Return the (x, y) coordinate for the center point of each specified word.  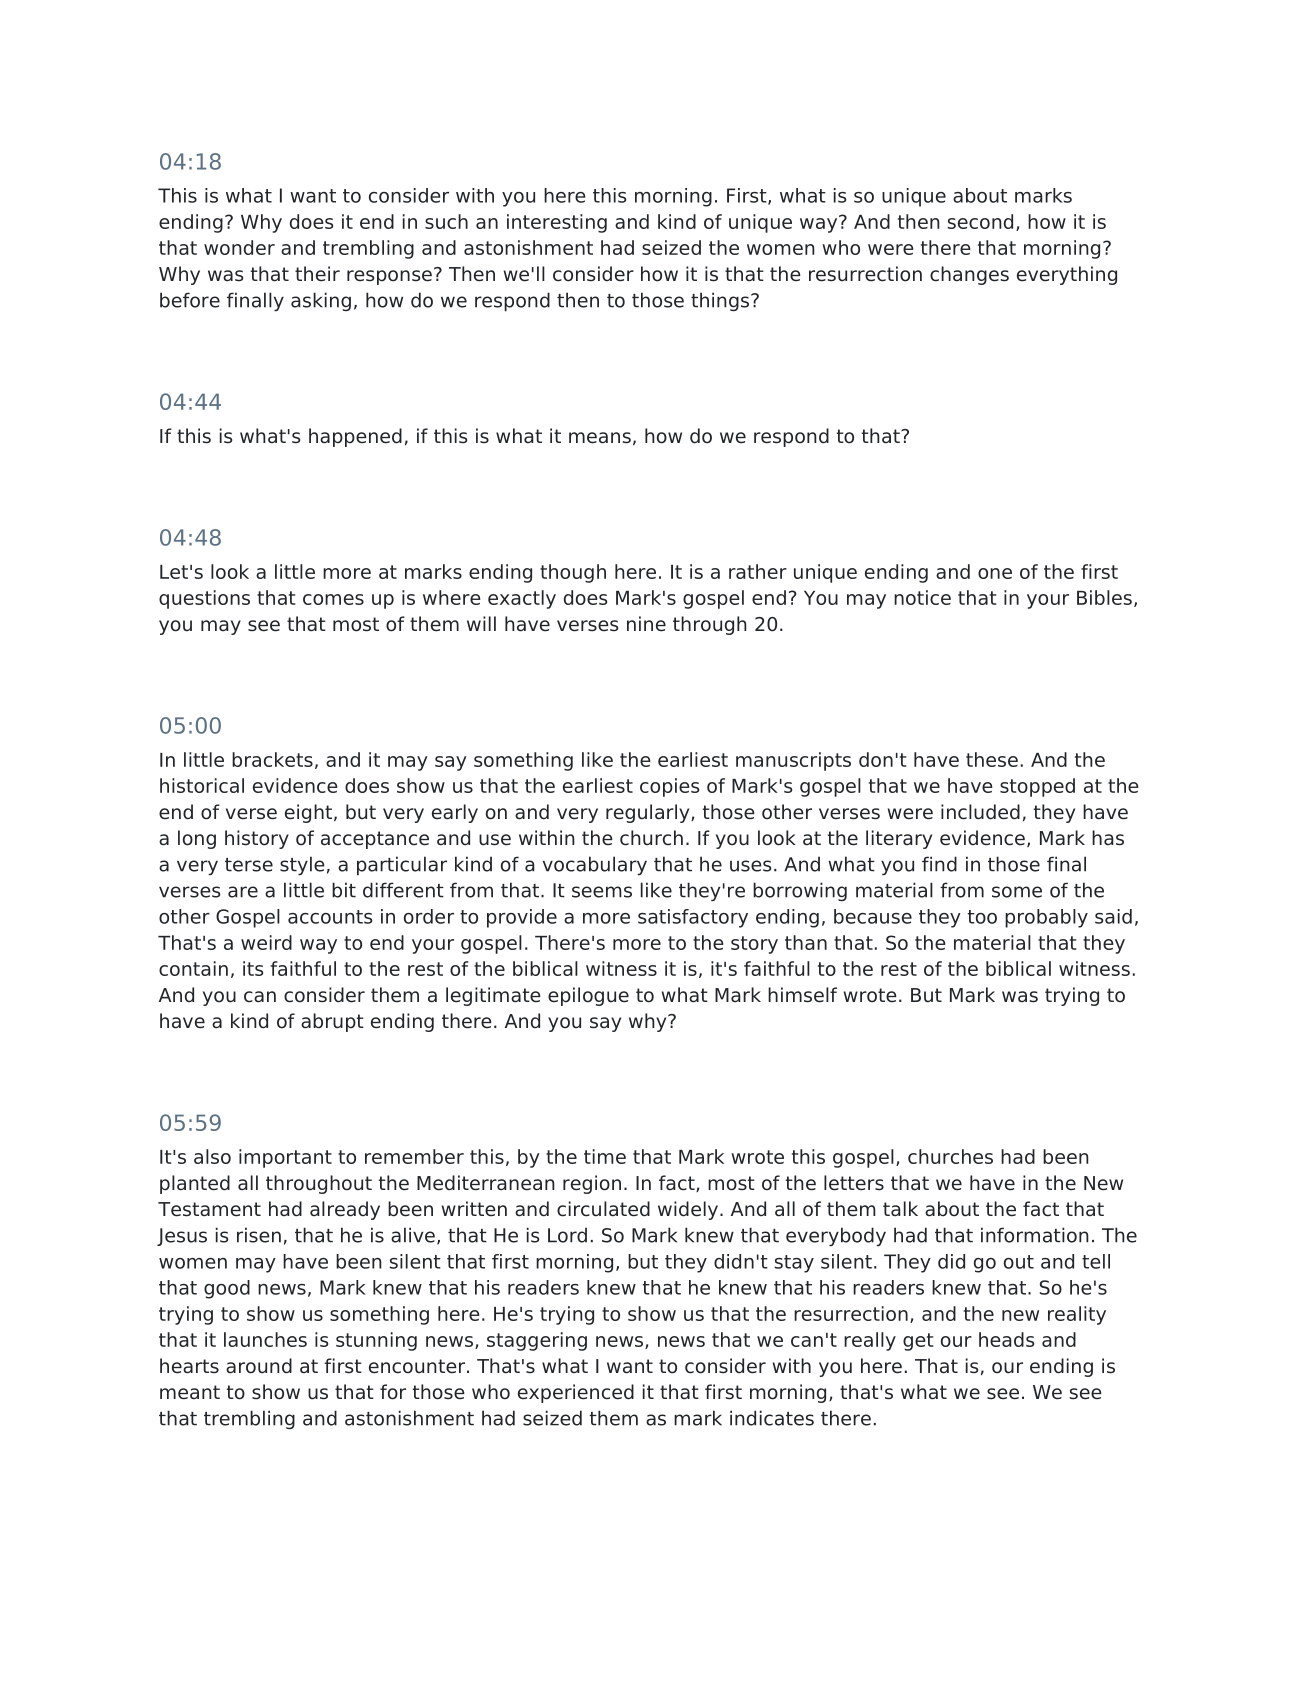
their (317, 274)
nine (646, 624)
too (982, 917)
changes (969, 275)
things (720, 301)
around (259, 1366)
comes (333, 599)
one (995, 573)
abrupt (332, 1022)
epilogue (588, 996)
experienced (576, 1393)
